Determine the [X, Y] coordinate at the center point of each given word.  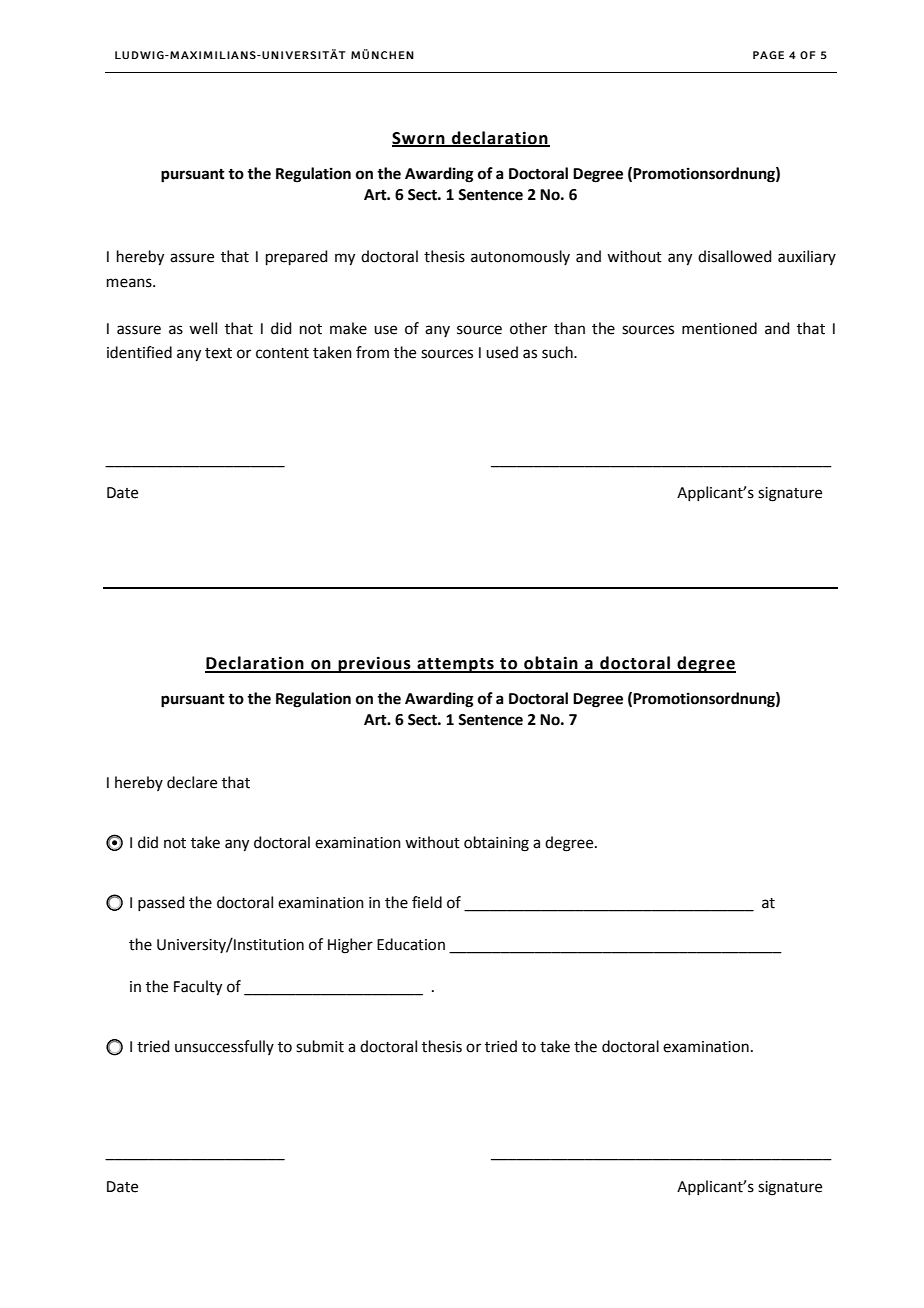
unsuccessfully [224, 1047]
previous [374, 664]
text [218, 353]
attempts [455, 665]
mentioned [719, 328]
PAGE [768, 55]
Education [411, 944]
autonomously [520, 257]
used [502, 352]
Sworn [419, 139]
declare [192, 782]
